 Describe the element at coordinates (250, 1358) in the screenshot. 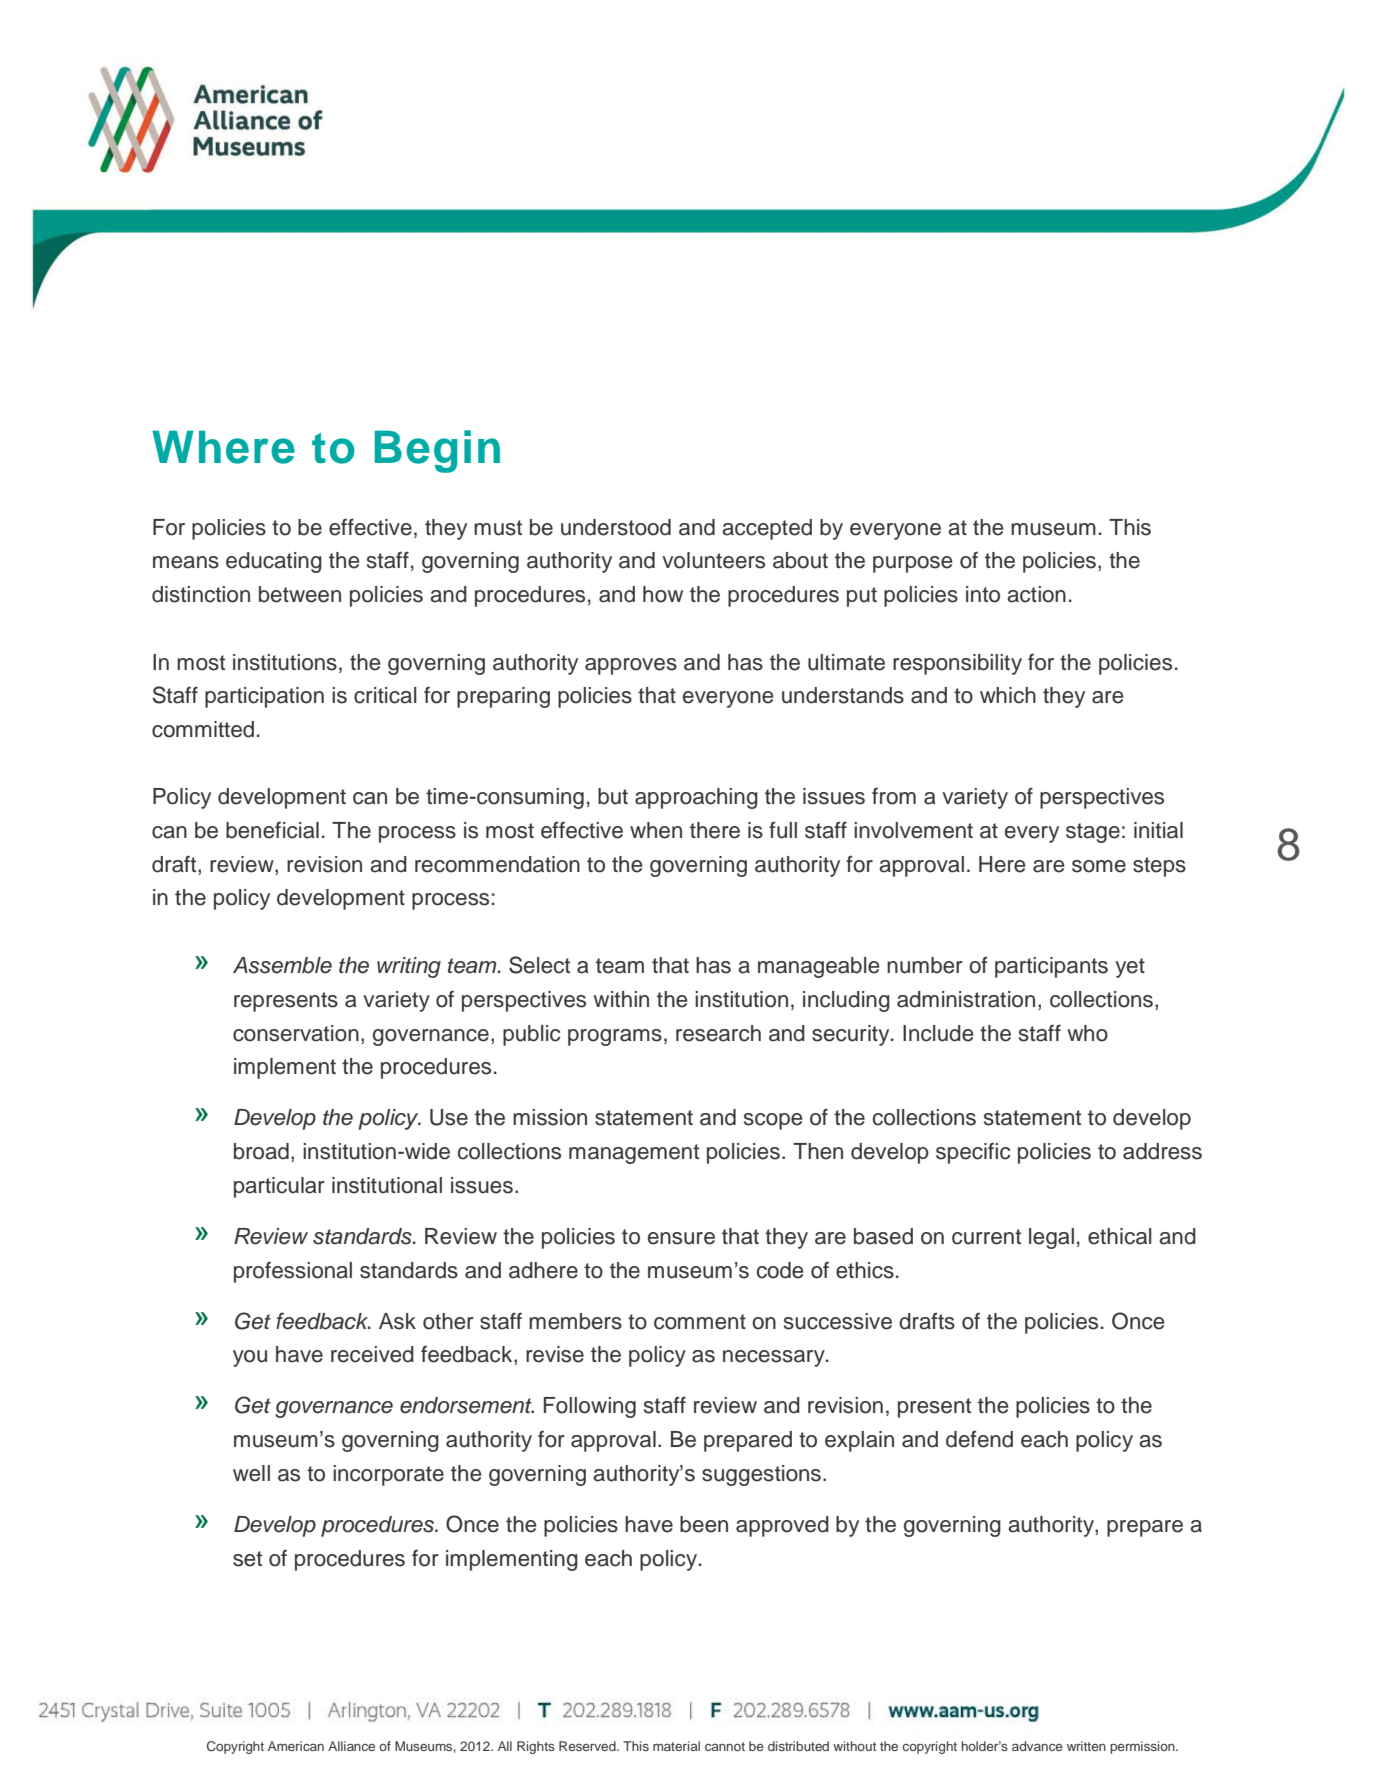

I see `you` at that location.
